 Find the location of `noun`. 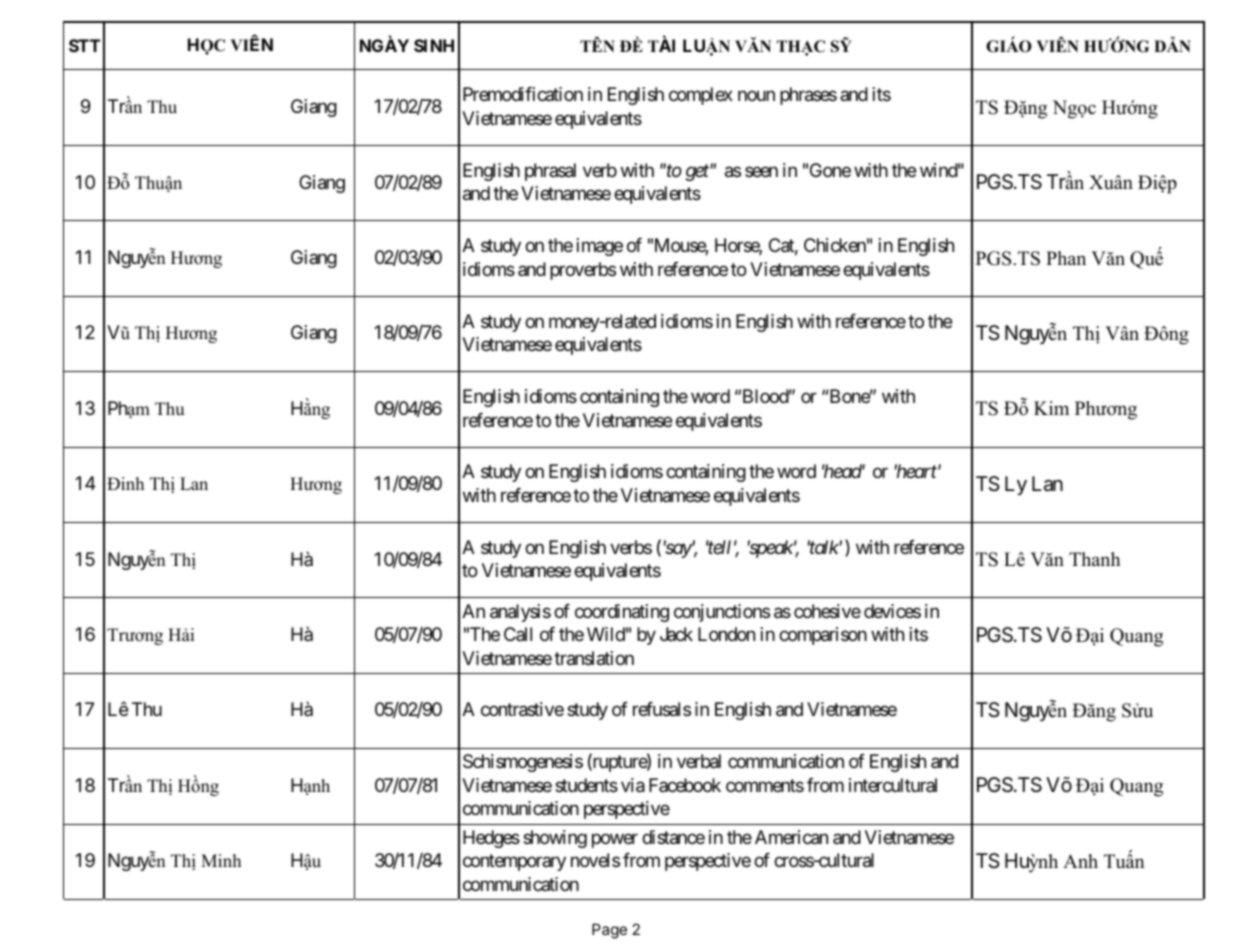

noun is located at coordinates (756, 96).
